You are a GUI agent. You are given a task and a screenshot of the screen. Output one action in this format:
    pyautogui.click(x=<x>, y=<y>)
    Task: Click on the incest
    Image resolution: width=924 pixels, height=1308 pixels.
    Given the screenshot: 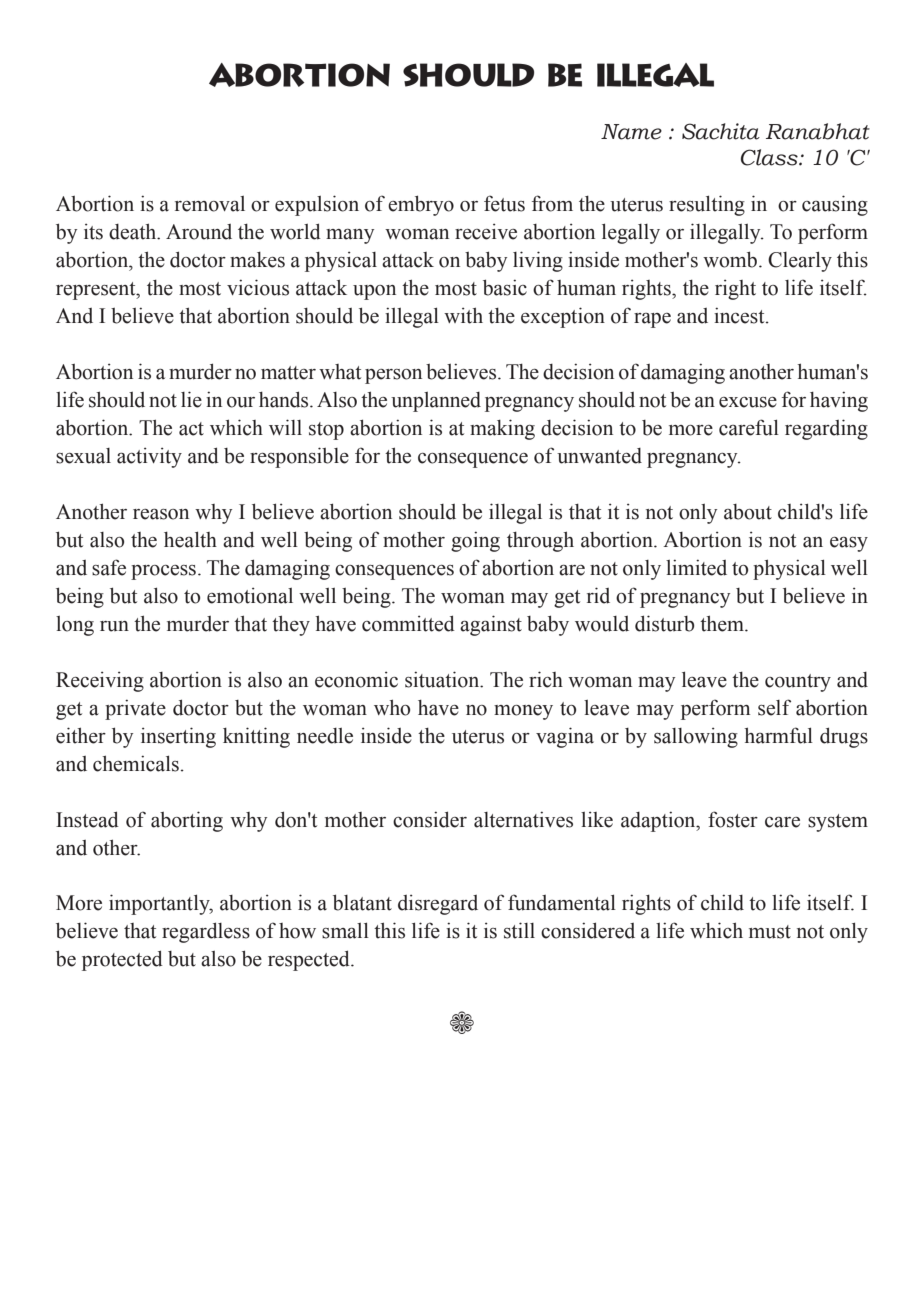 What is the action you would take?
    pyautogui.click(x=740, y=315)
